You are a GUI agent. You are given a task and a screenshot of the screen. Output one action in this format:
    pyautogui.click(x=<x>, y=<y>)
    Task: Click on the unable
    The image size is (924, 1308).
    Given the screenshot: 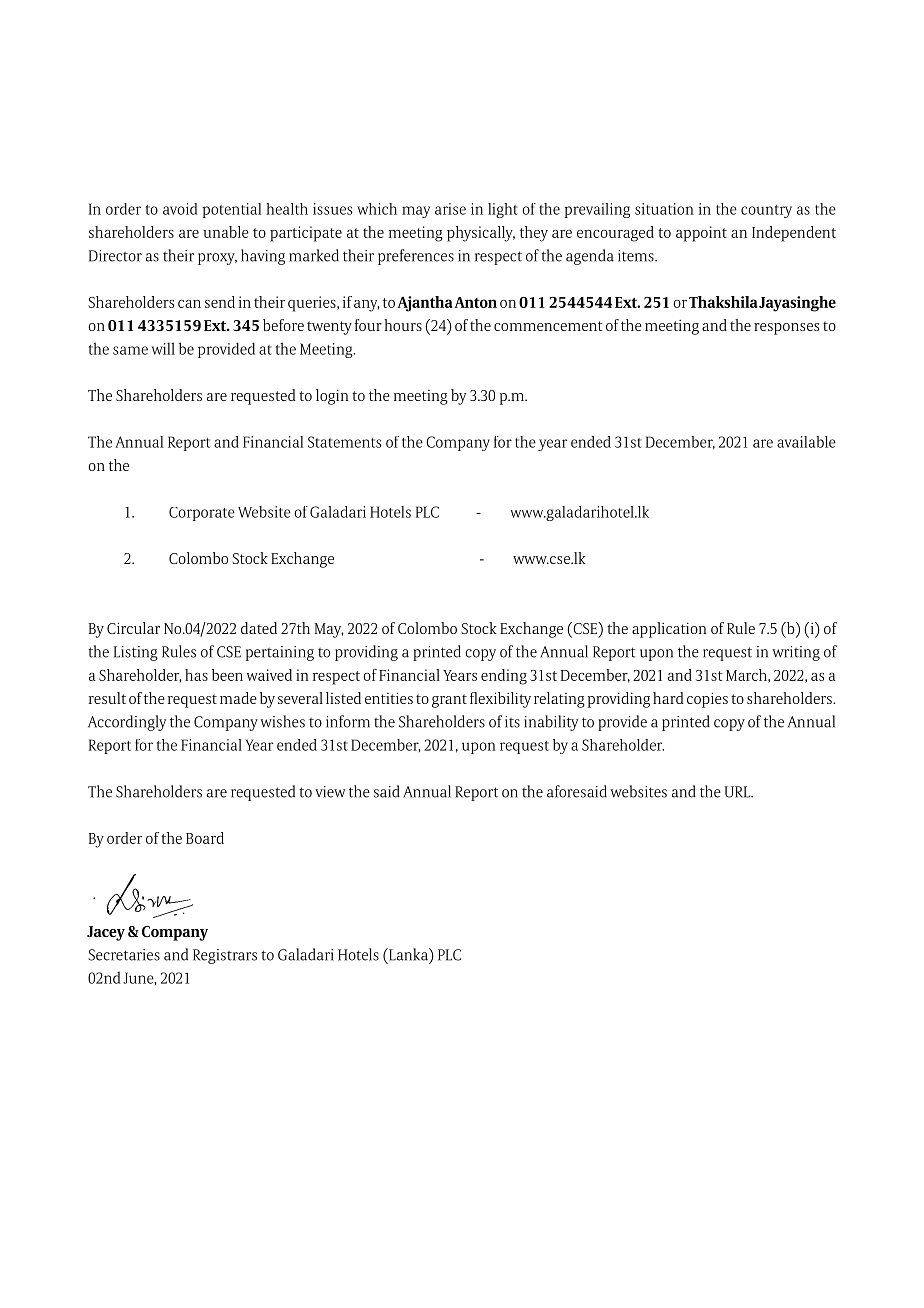 What is the action you would take?
    pyautogui.click(x=226, y=232)
